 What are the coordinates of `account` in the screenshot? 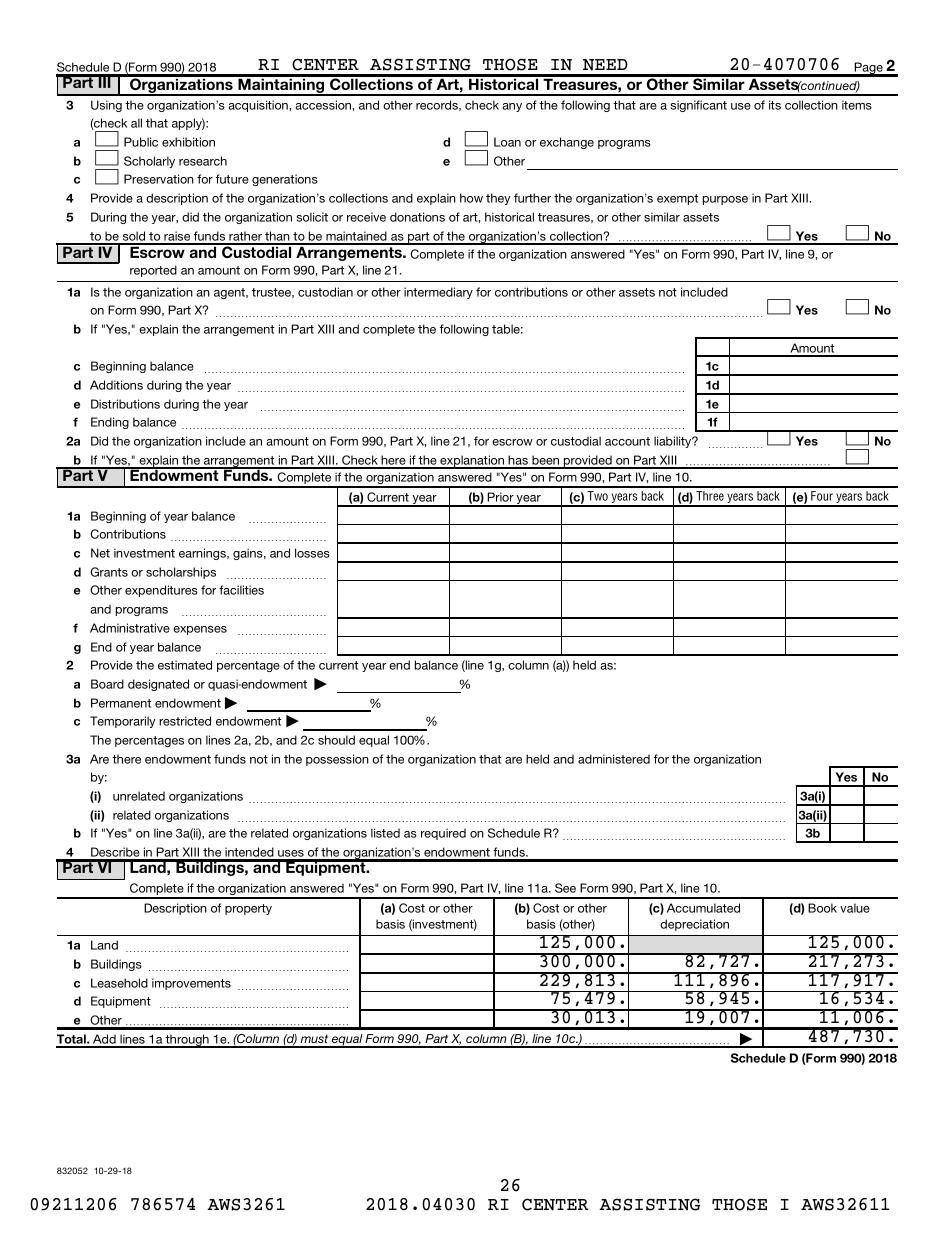 It's located at (627, 441).
